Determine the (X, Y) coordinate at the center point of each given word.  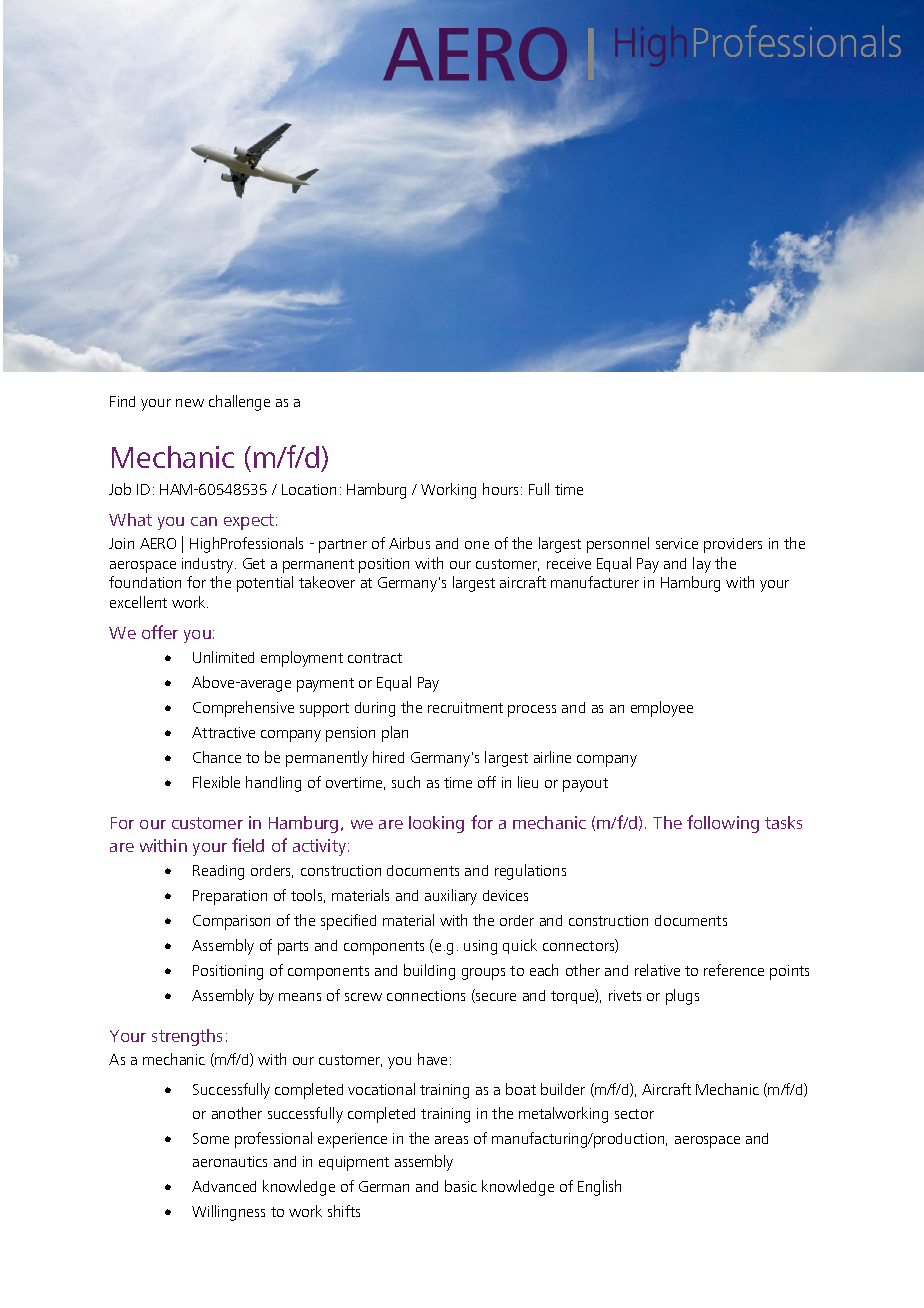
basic (461, 1186)
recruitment (465, 707)
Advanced (224, 1186)
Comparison (231, 922)
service (677, 543)
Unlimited (223, 657)
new (190, 403)
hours (502, 489)
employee (662, 709)
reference (734, 970)
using (480, 947)
